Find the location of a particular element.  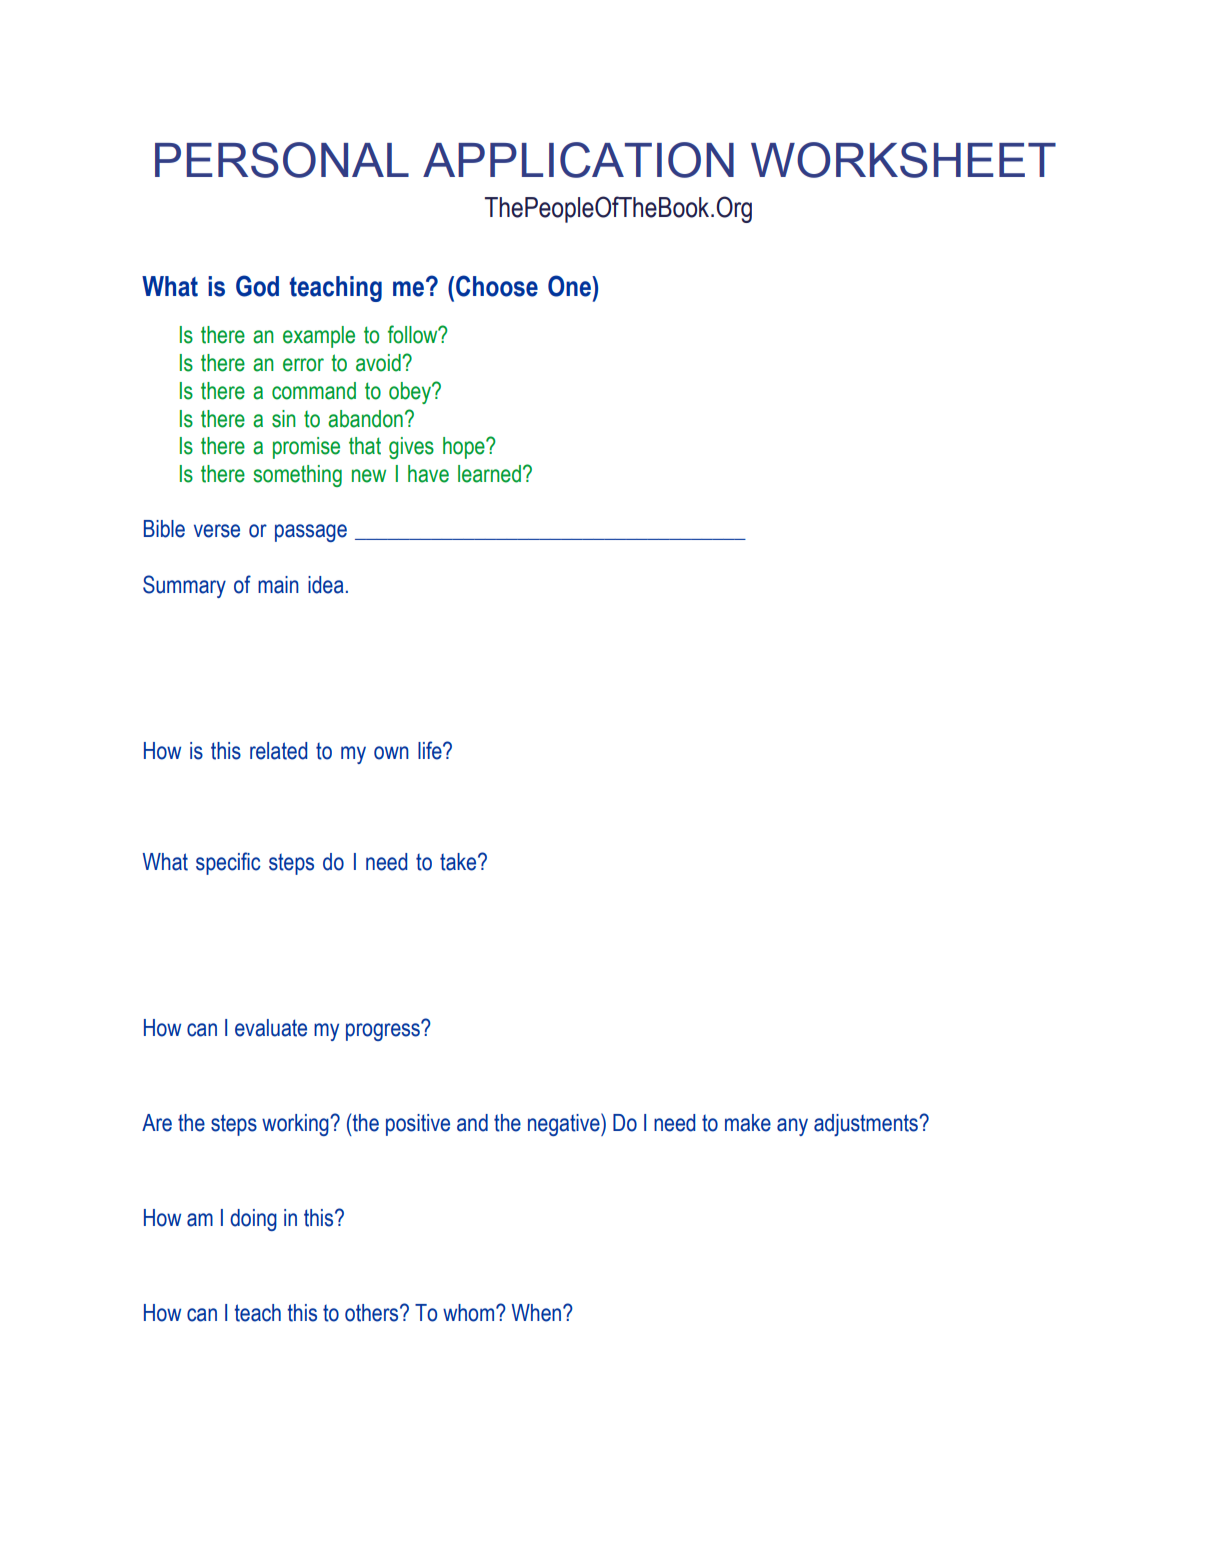

any is located at coordinates (792, 1127).
